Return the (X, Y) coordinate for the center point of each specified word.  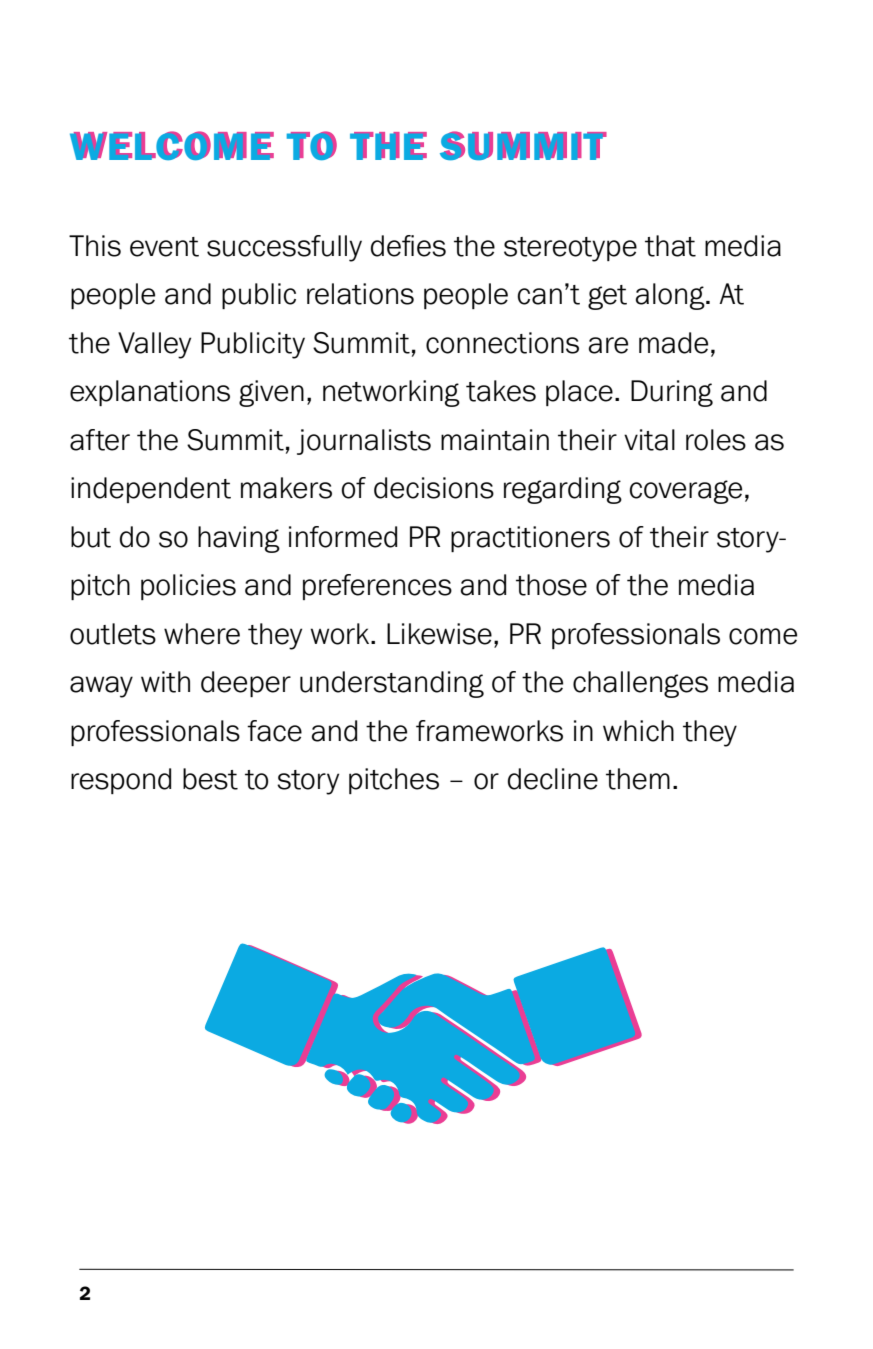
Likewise (439, 634)
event (164, 247)
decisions (434, 488)
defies (408, 246)
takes (501, 391)
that (670, 246)
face (274, 731)
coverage (685, 492)
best (210, 779)
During (672, 393)
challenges (640, 684)
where (202, 634)
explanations (150, 393)
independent (151, 490)
